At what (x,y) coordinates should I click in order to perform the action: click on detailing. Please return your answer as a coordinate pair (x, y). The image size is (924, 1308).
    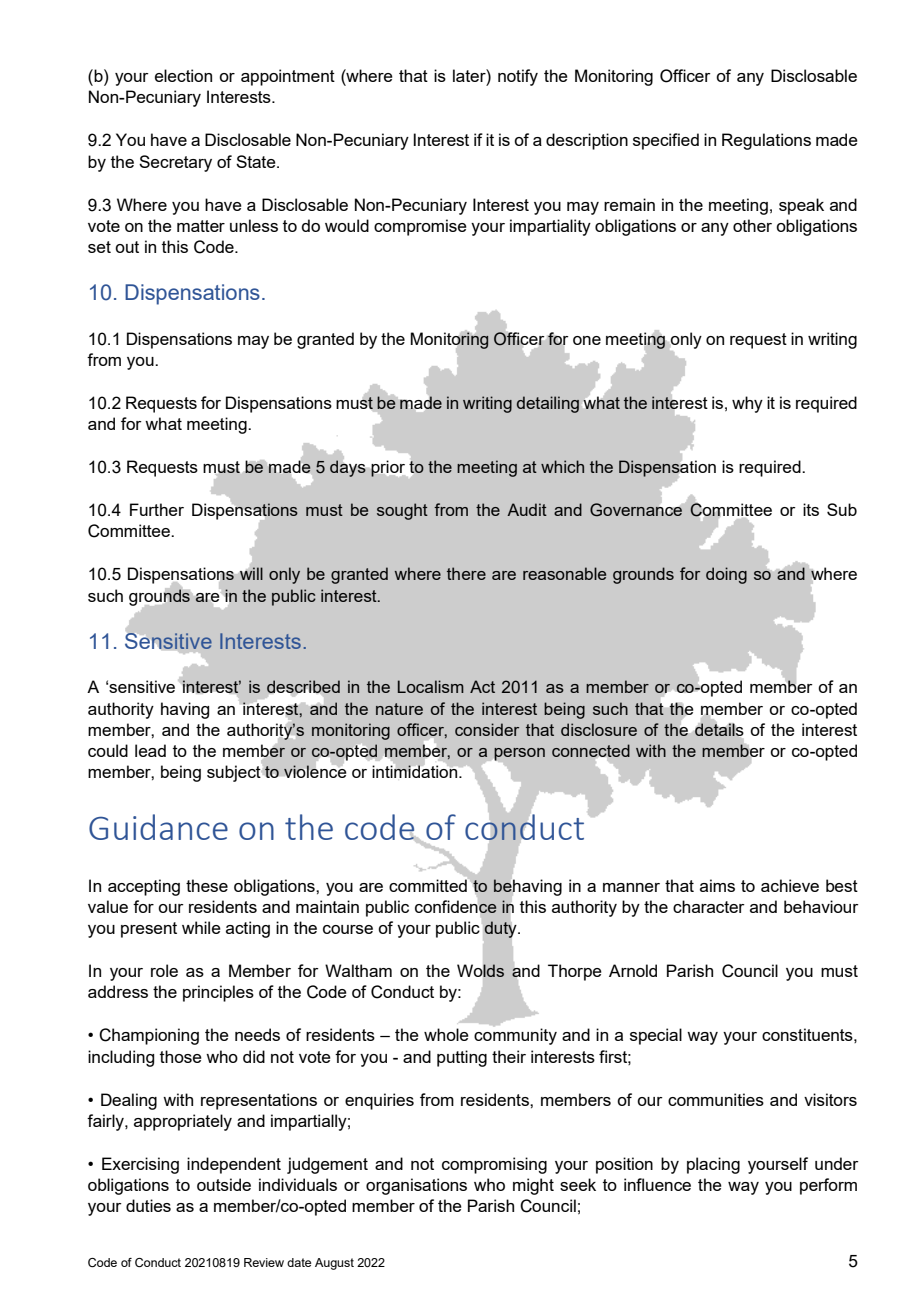
    Looking at the image, I should click on (548, 404).
